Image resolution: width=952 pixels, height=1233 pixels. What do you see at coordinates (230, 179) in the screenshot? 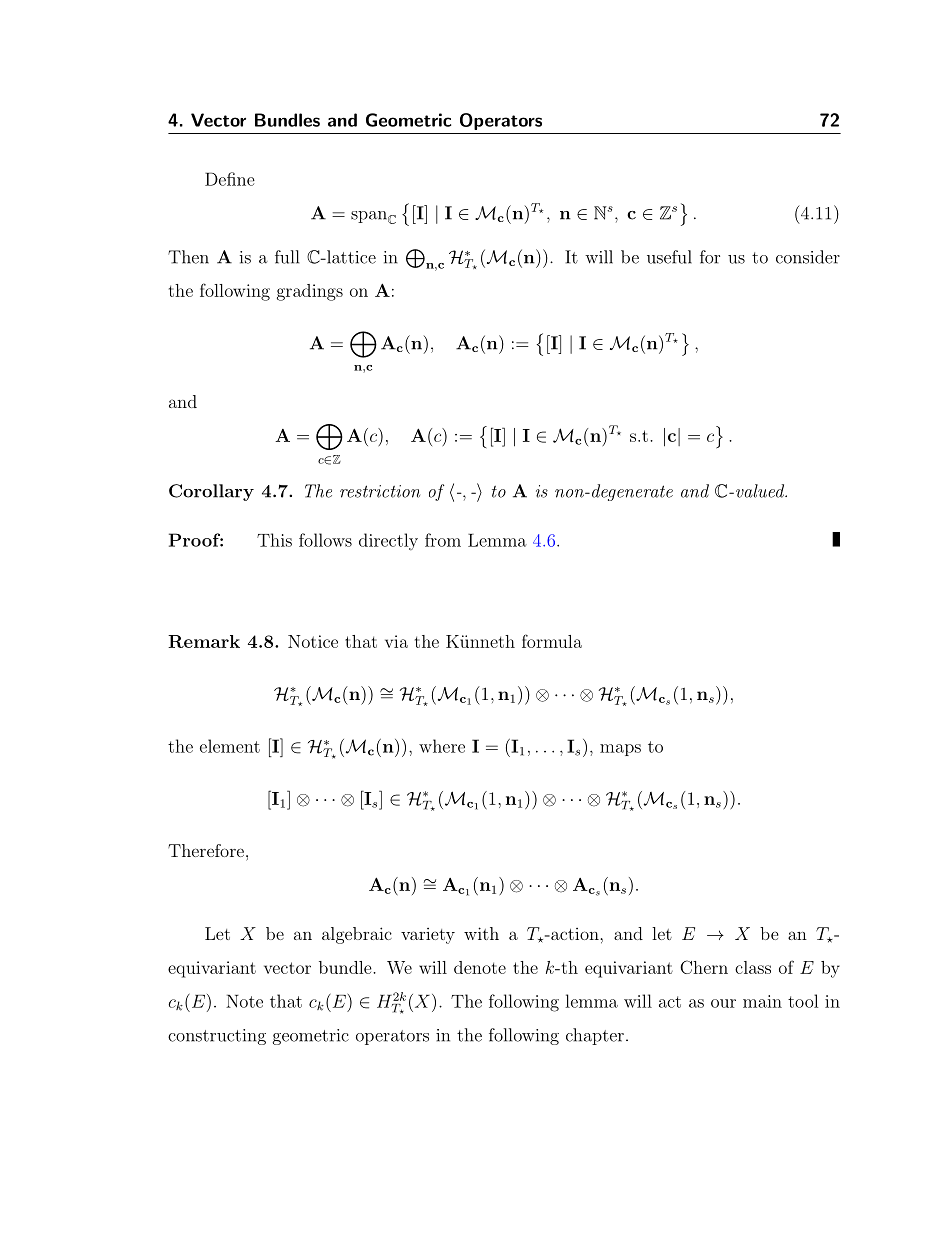
I see `Define` at bounding box center [230, 179].
